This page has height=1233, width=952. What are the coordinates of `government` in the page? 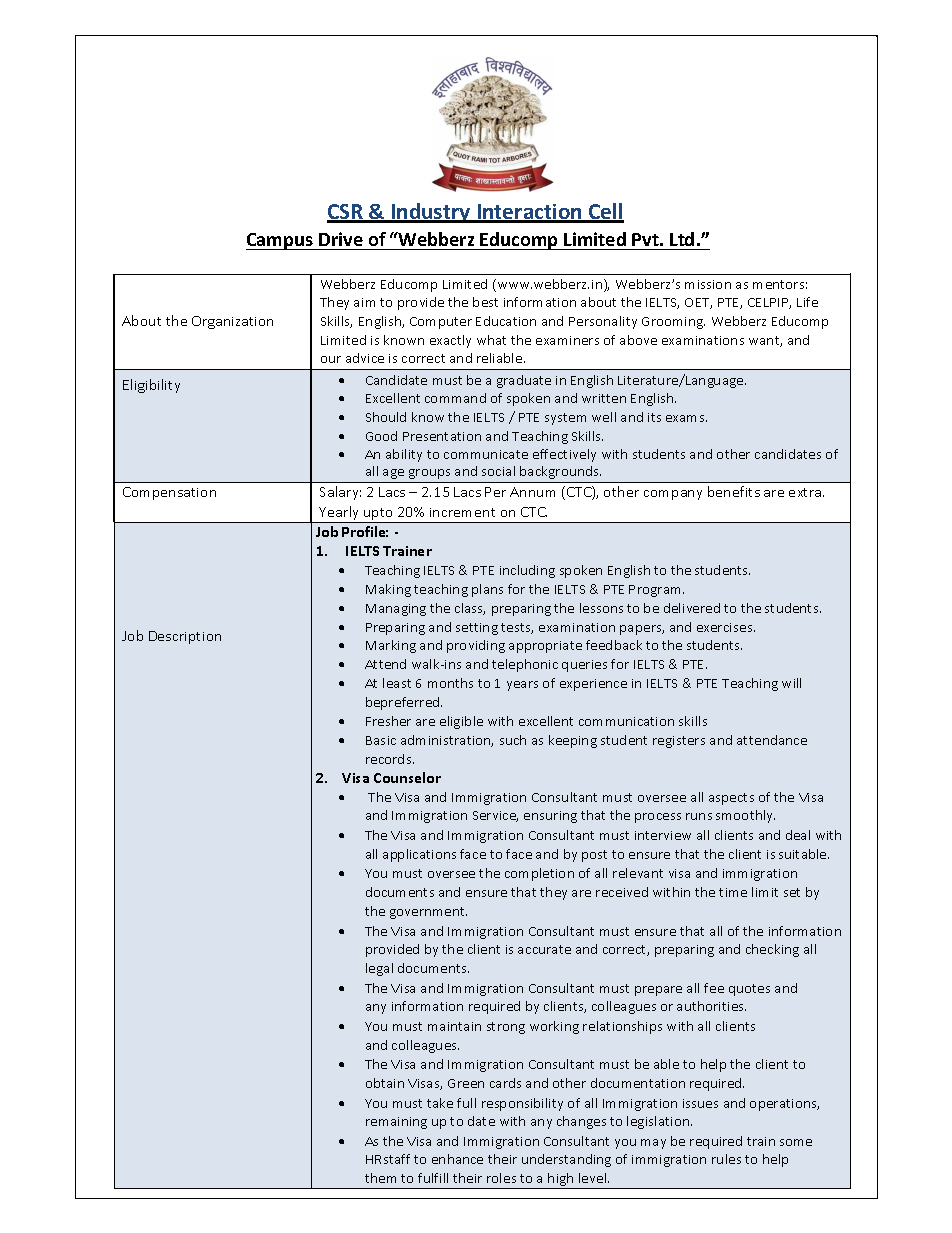 It's located at (428, 913).
